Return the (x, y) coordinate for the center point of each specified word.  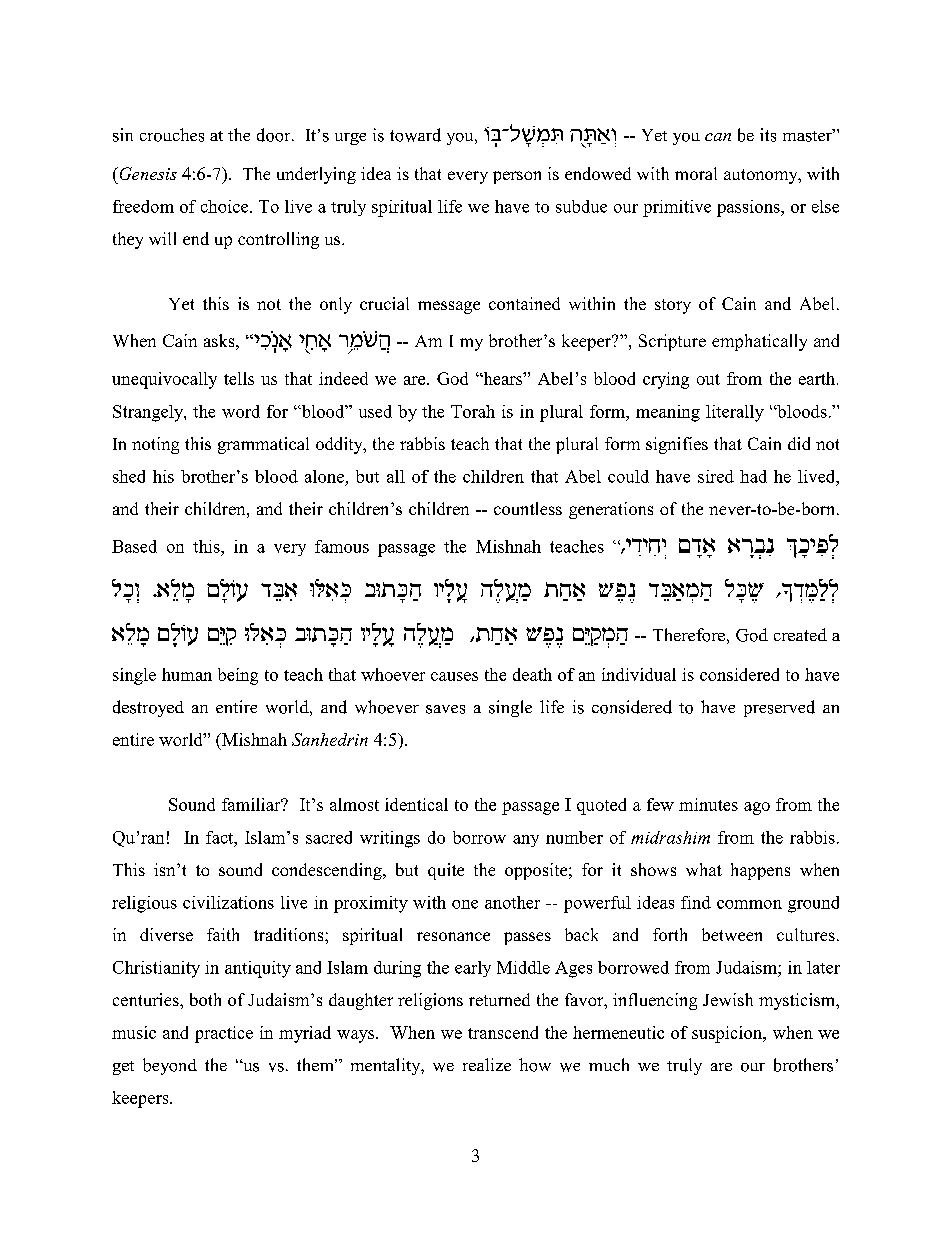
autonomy (762, 176)
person (517, 177)
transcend (503, 1032)
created (800, 634)
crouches (172, 135)
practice (224, 1034)
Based (134, 546)
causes (454, 676)
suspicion (728, 1034)
